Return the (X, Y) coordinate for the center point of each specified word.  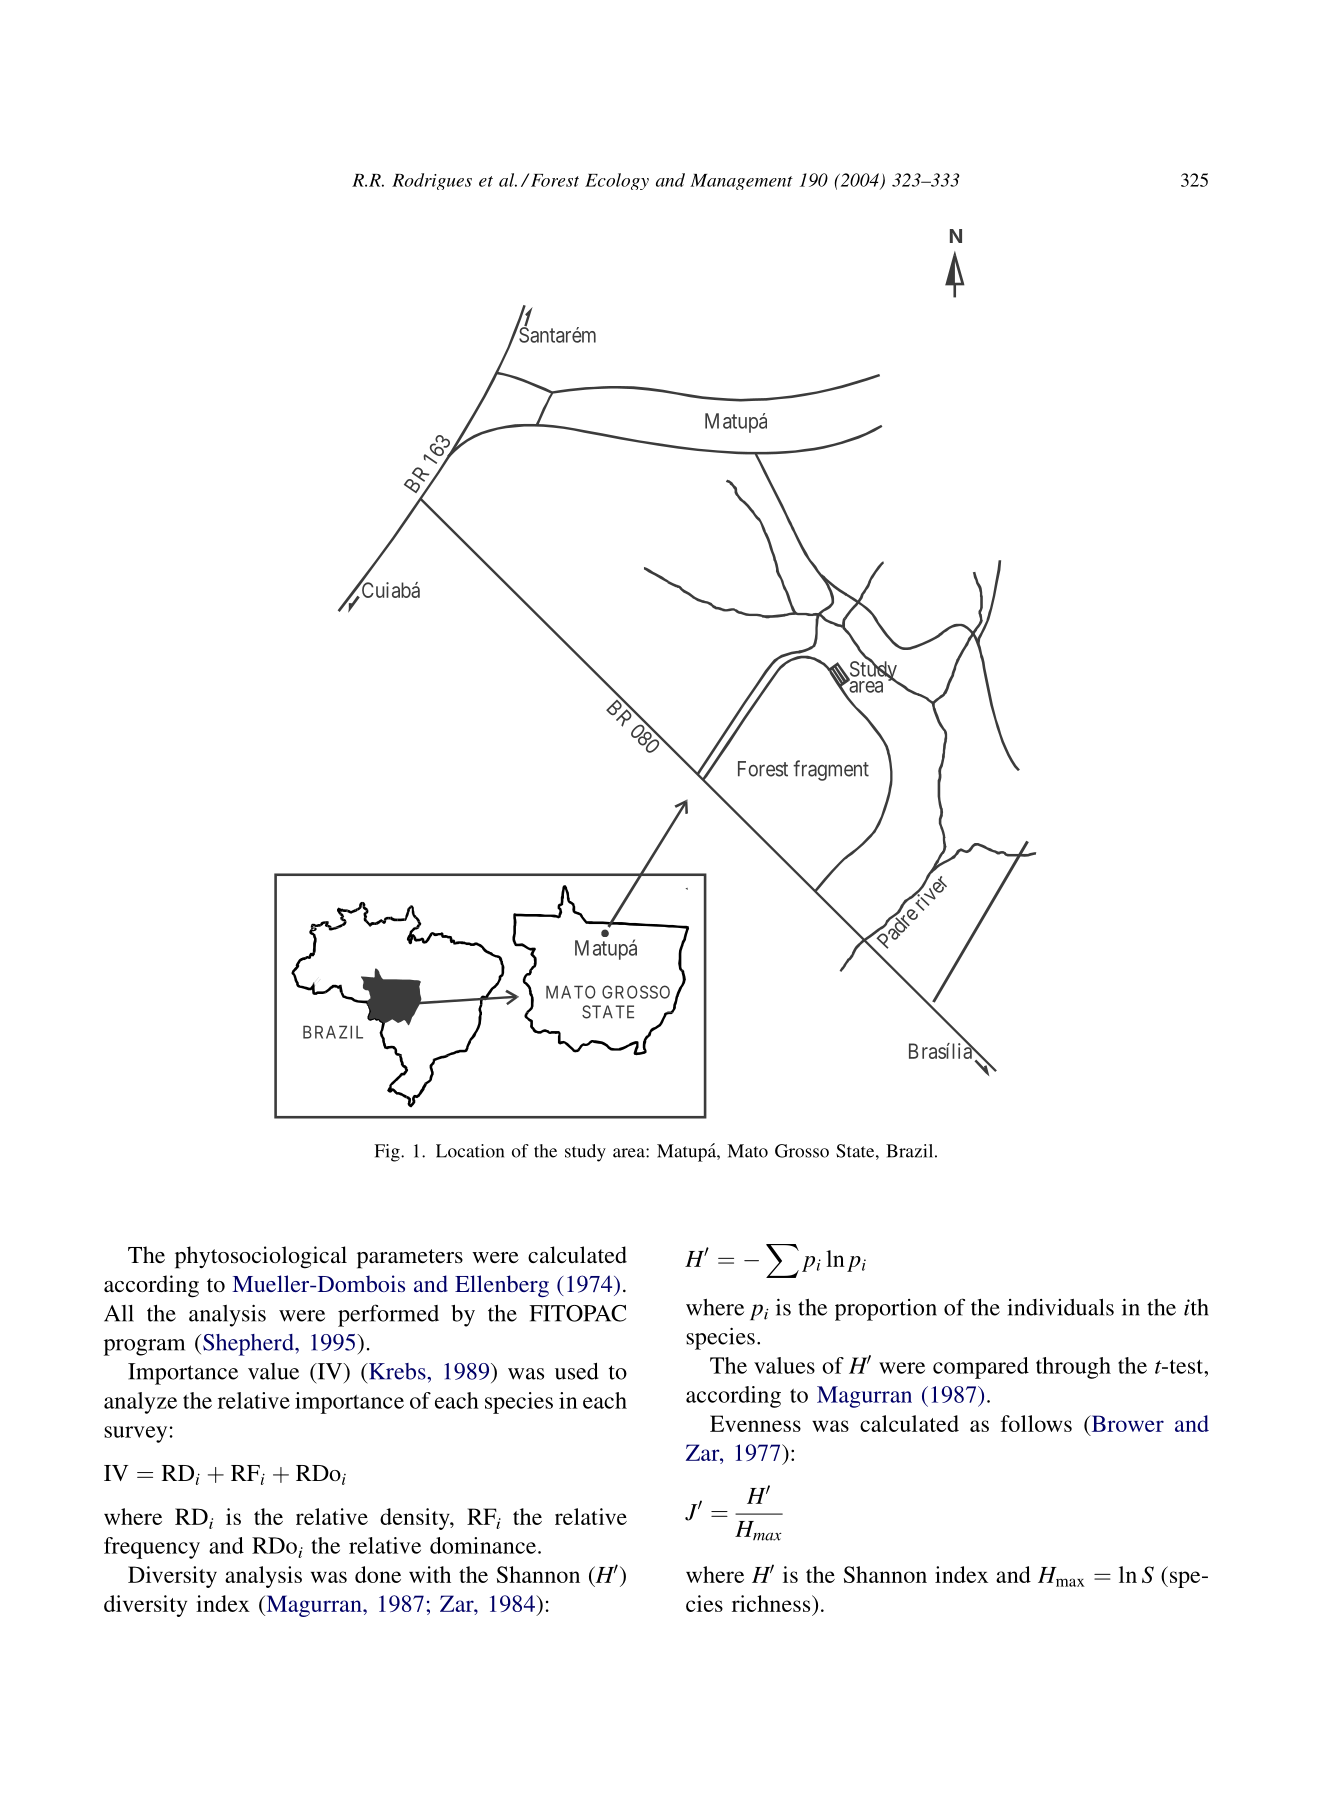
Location (470, 1151)
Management (741, 182)
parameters (410, 1259)
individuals (1060, 1307)
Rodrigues (432, 181)
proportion (886, 1310)
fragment (831, 770)
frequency (152, 1548)
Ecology (617, 181)
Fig (388, 1153)
